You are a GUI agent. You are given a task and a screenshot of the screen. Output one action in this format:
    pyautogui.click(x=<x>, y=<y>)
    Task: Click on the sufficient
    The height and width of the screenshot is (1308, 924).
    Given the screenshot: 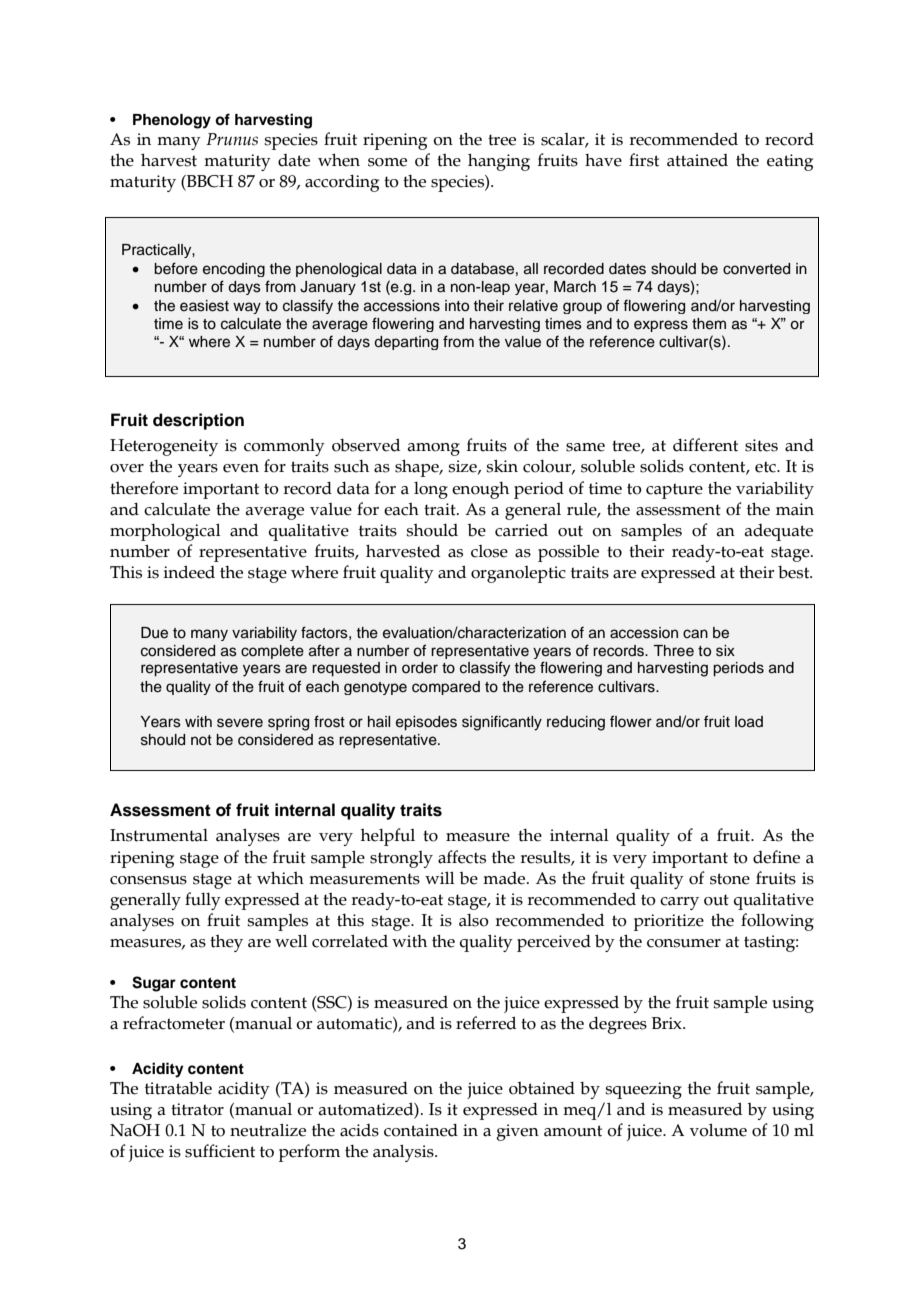 What is the action you would take?
    pyautogui.click(x=220, y=1151)
